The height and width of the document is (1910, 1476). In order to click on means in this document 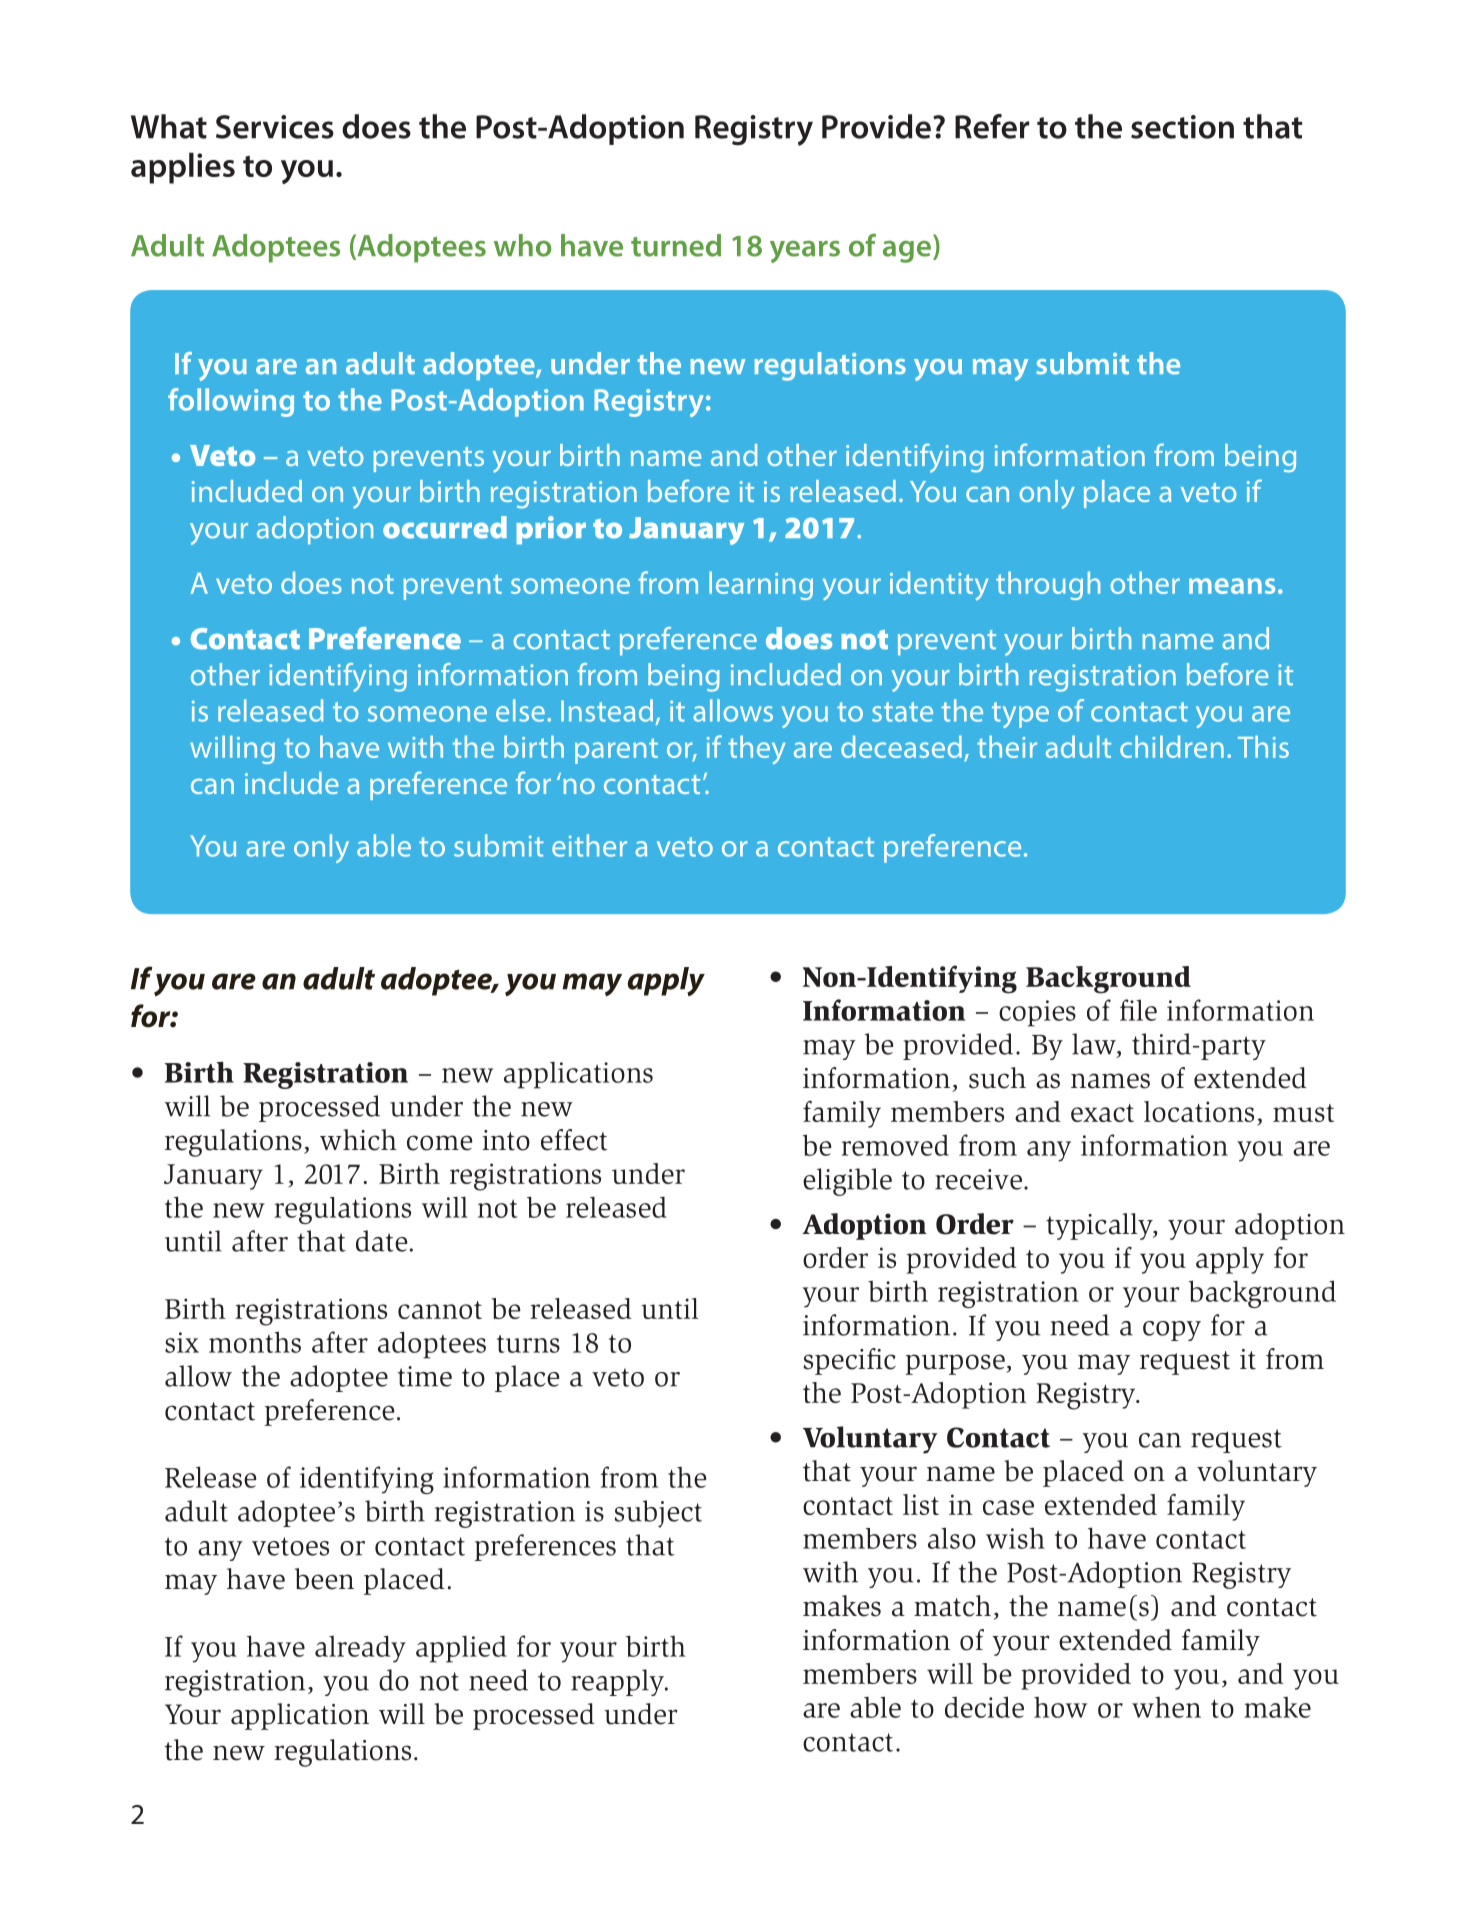, I will do `click(1232, 586)`.
